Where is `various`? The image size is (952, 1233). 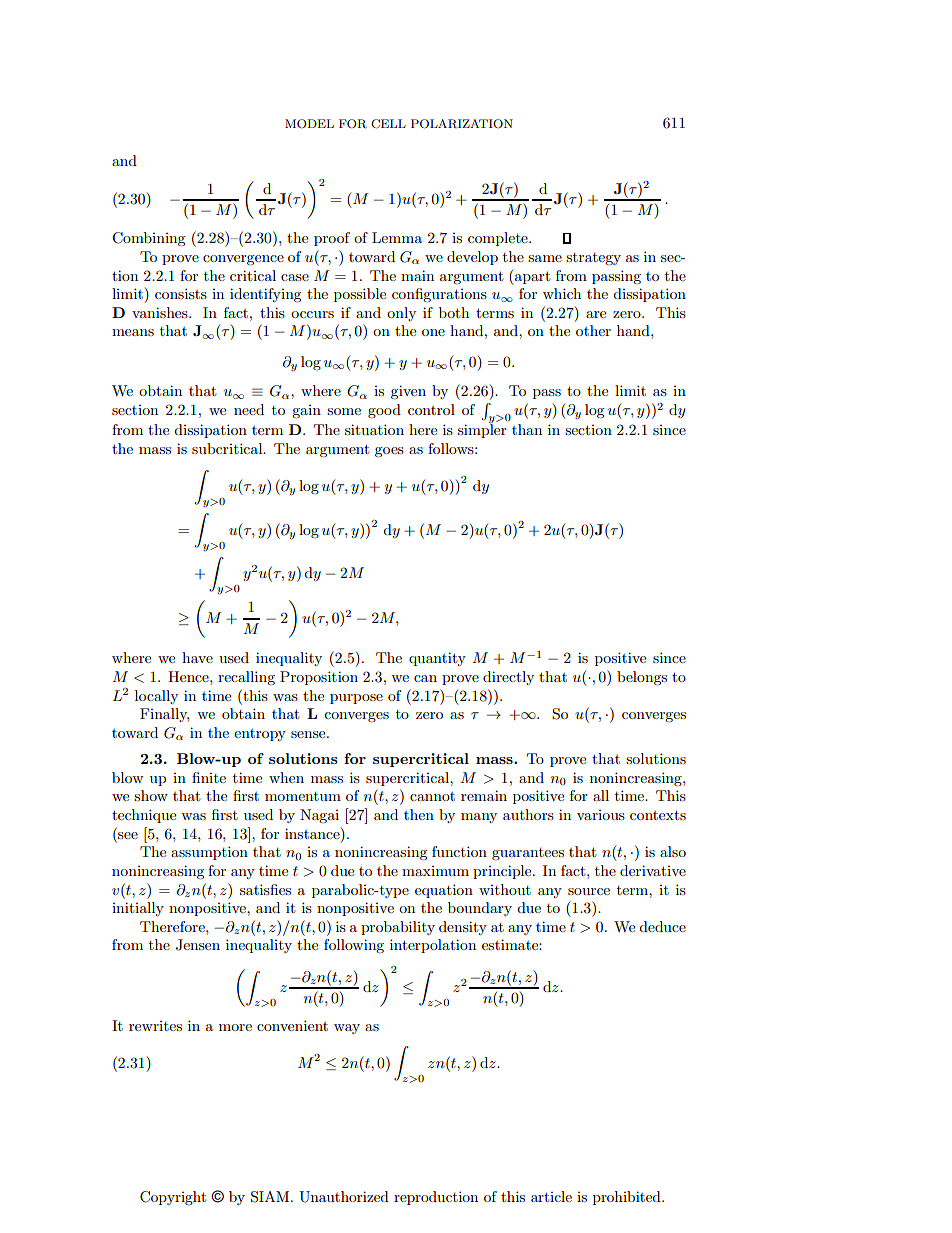 various is located at coordinates (601, 815).
